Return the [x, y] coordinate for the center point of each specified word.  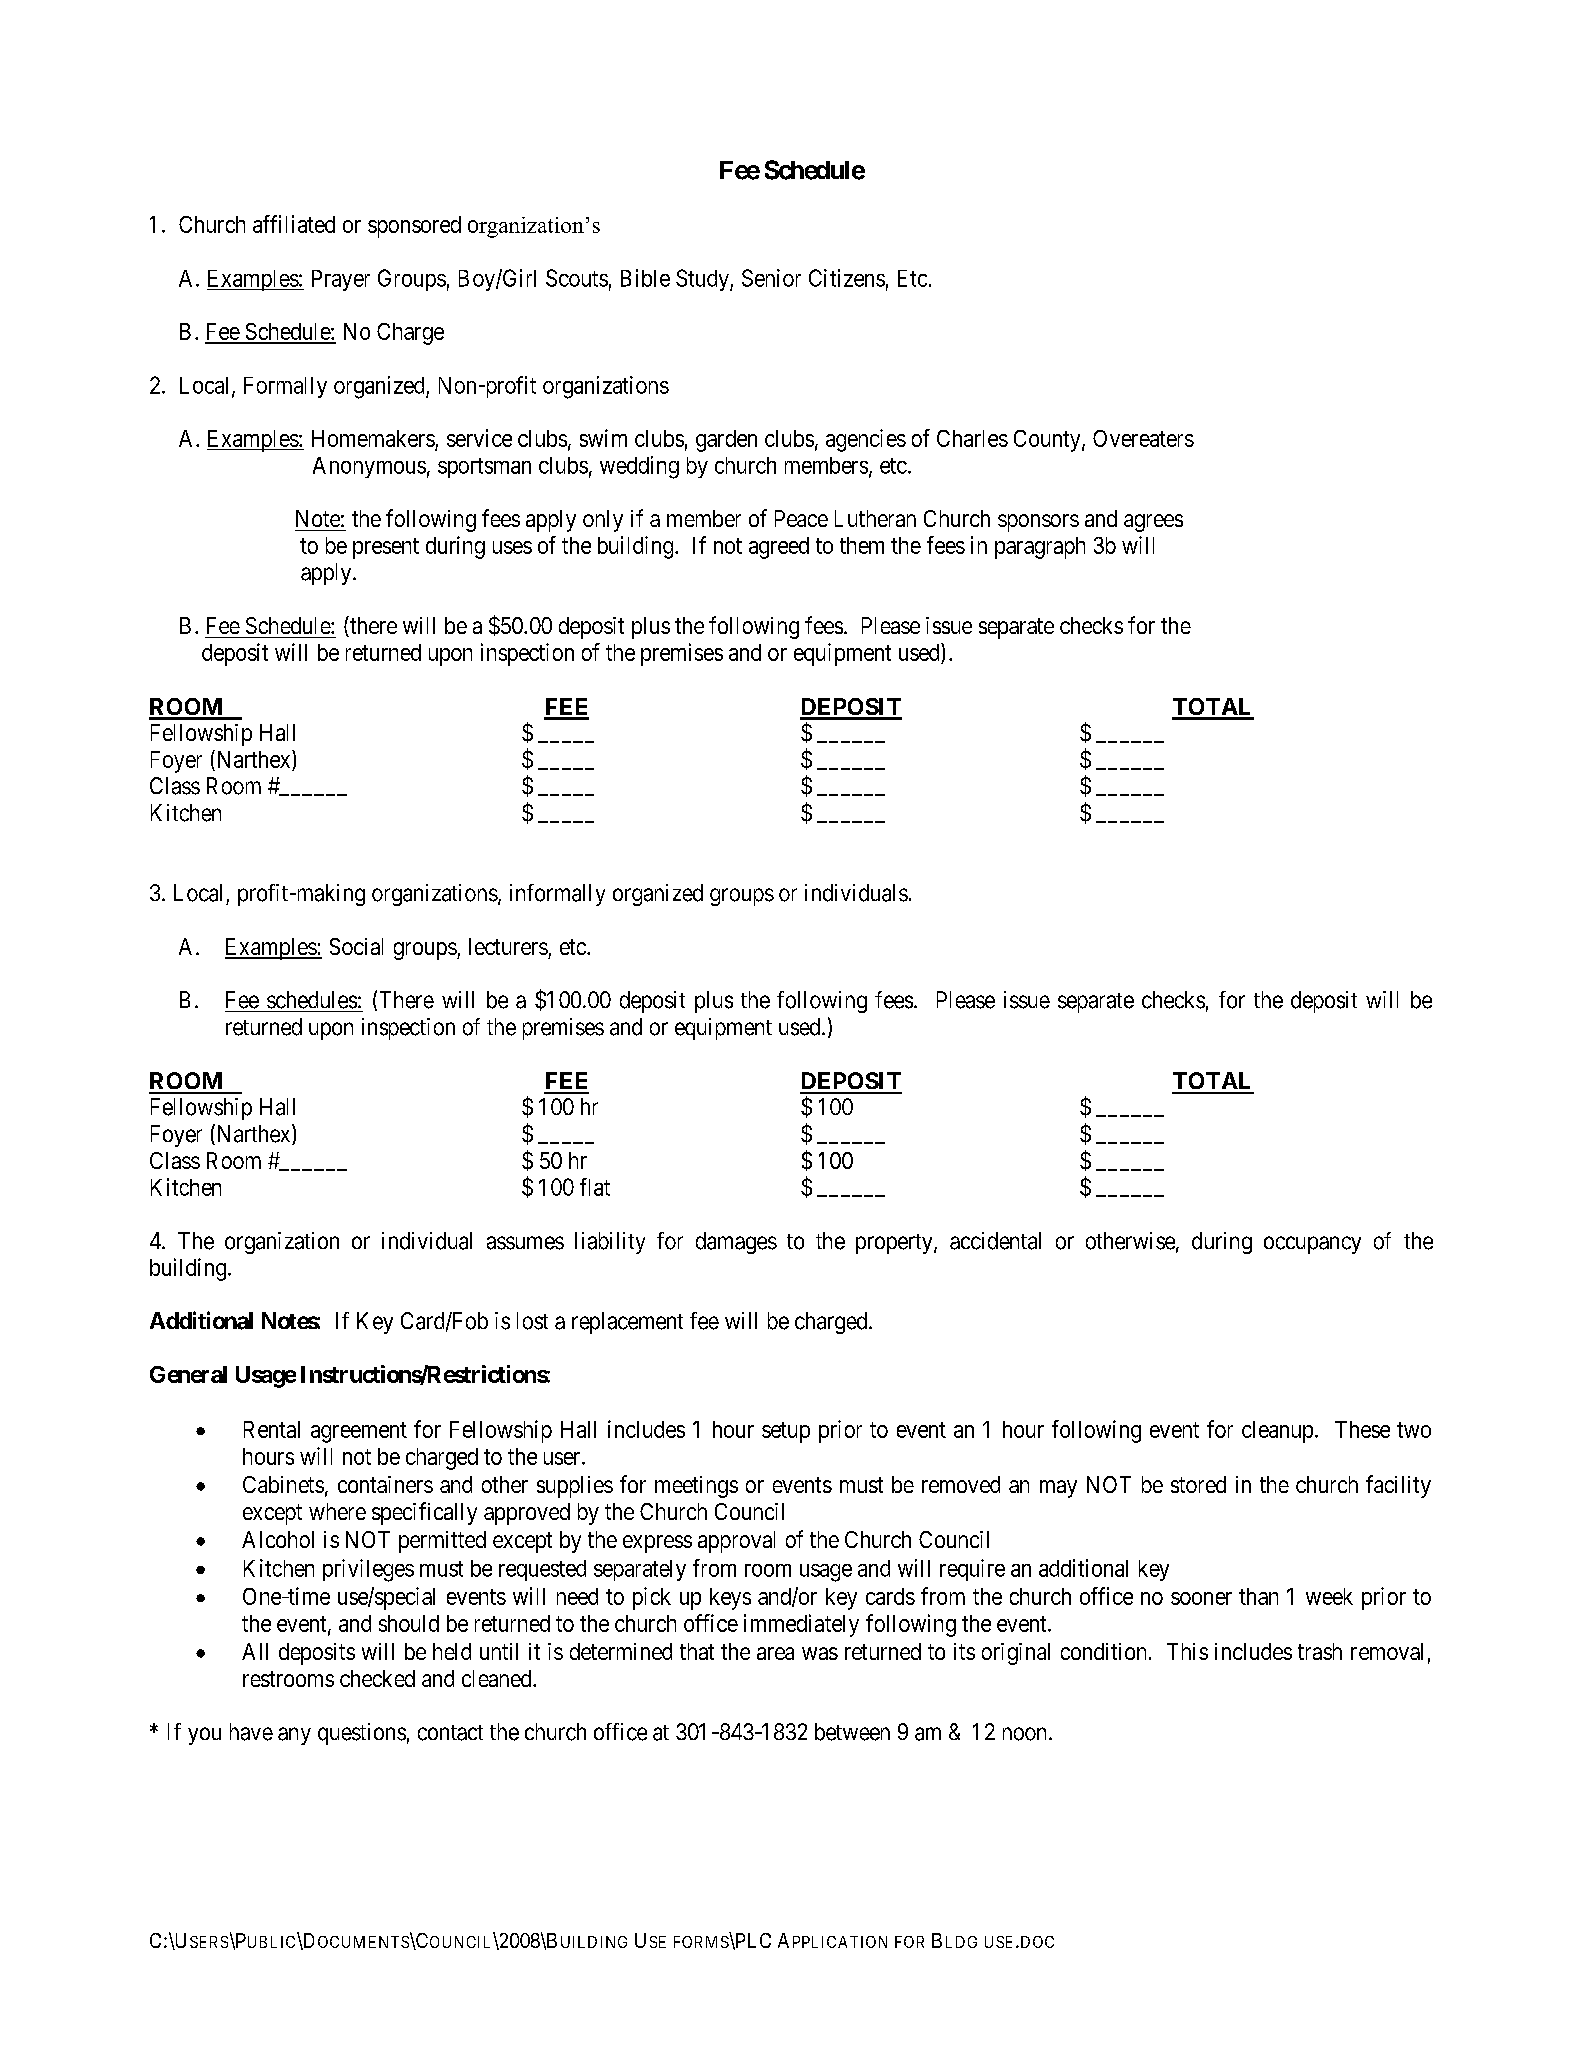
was [820, 1653]
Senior [771, 278]
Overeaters [1143, 438]
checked [377, 1678]
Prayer [341, 280]
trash [1320, 1651]
